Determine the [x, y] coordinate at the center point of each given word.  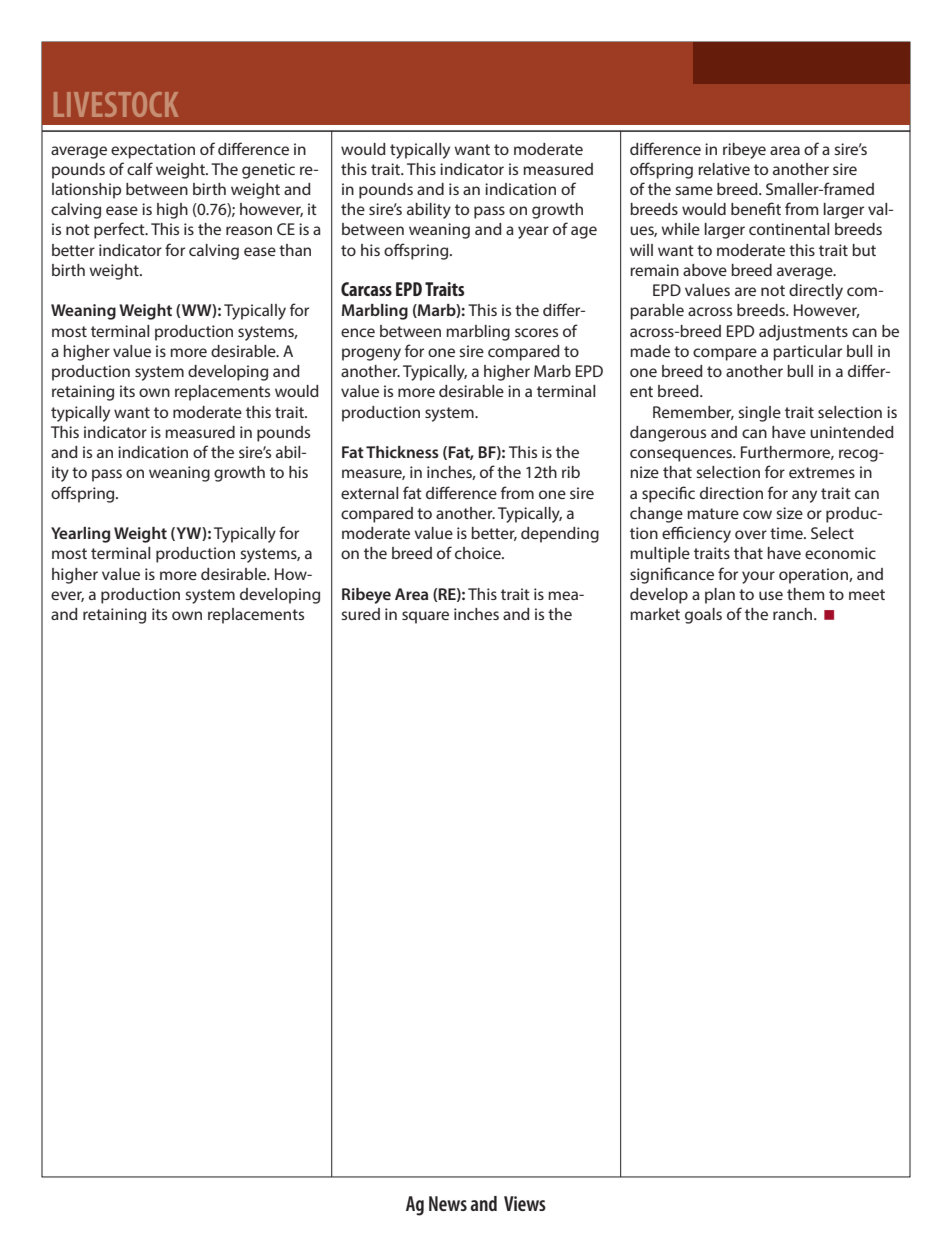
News [448, 1203]
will [641, 250]
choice [479, 553]
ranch [794, 614]
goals [703, 616]
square [425, 617]
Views [525, 1203]
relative [724, 169]
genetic [268, 171]
